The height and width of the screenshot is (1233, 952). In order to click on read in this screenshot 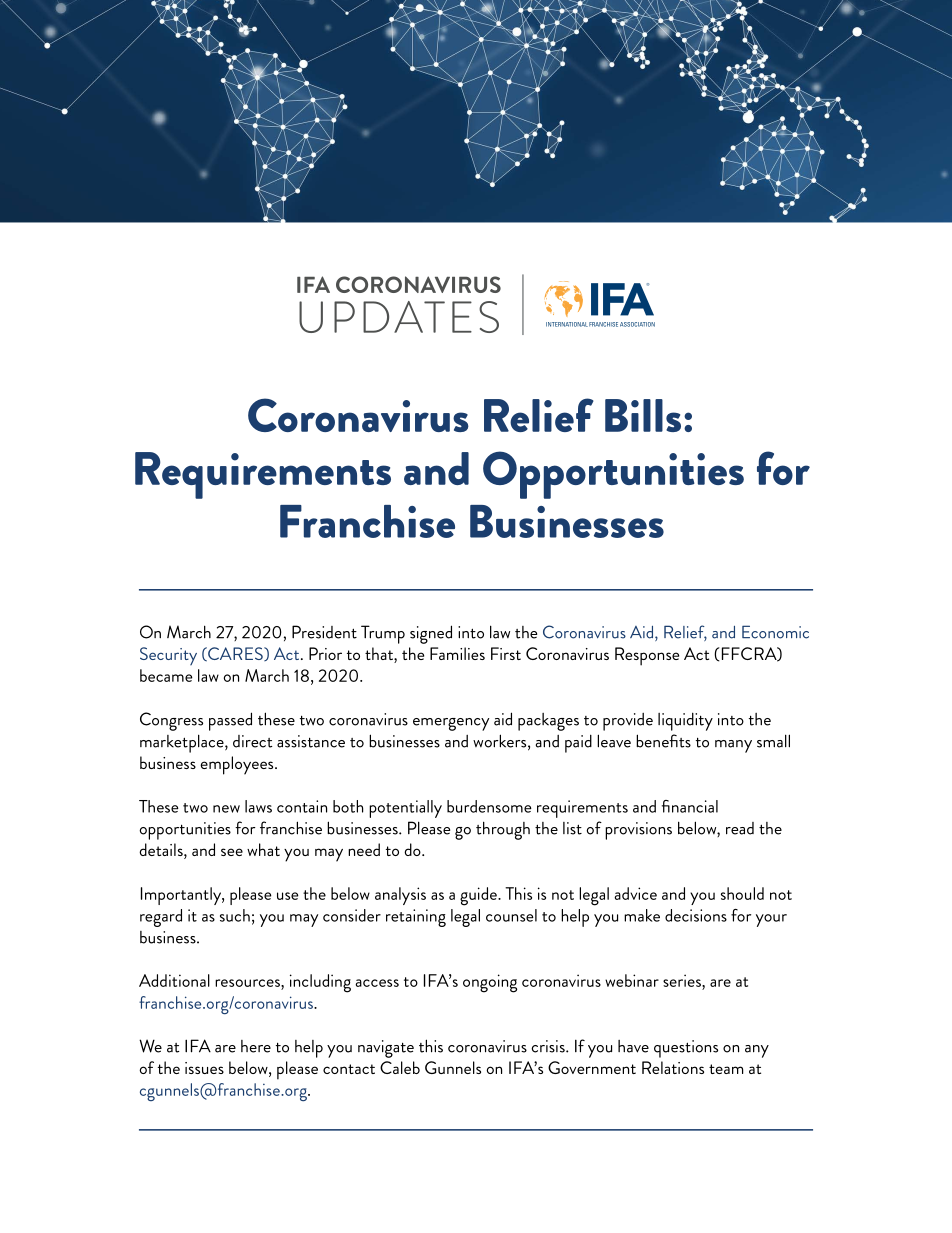, I will do `click(740, 828)`.
